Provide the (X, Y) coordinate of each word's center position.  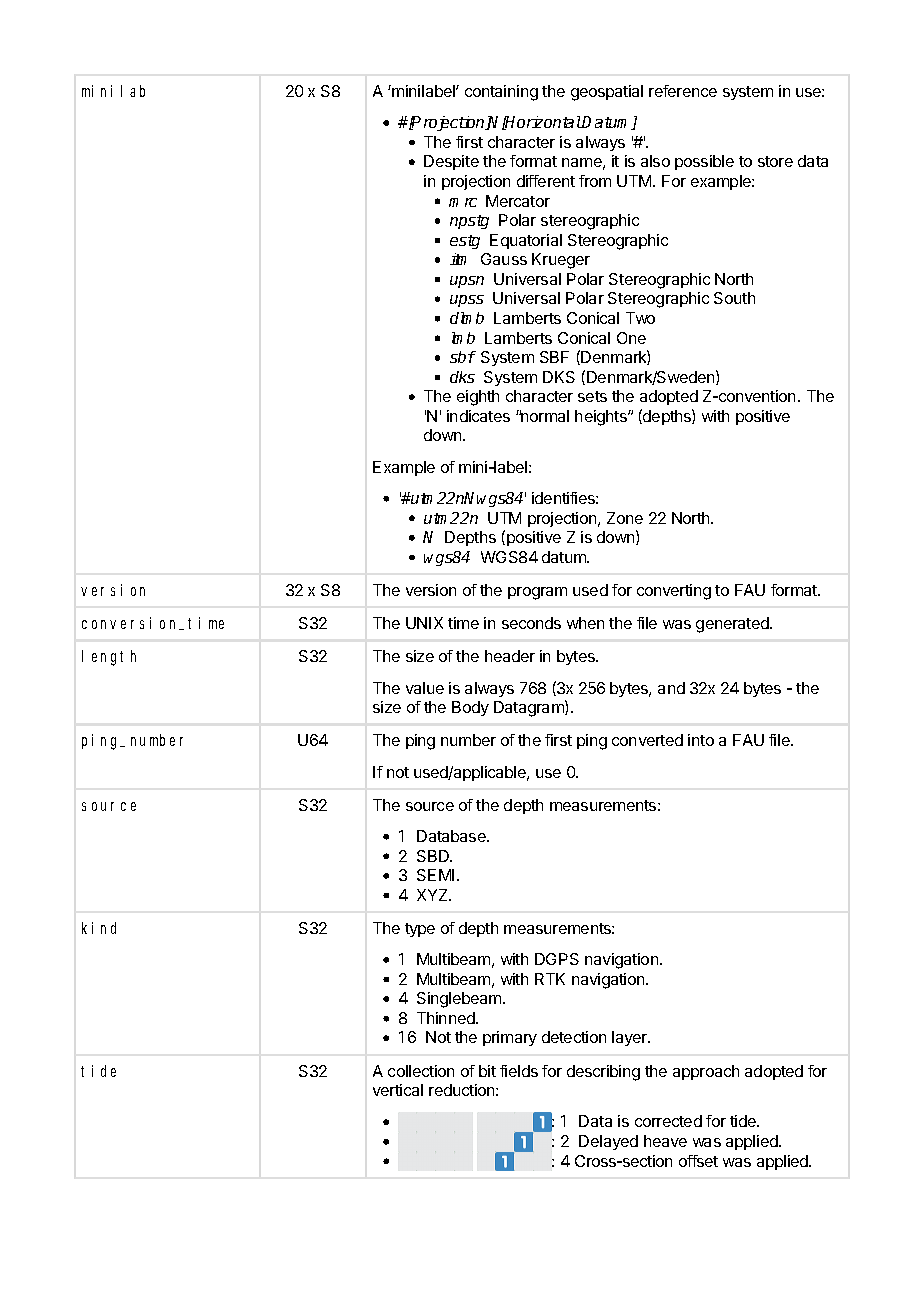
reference (683, 91)
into (701, 740)
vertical (398, 1090)
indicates (478, 416)
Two (640, 318)
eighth (478, 398)
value (425, 688)
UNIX (424, 623)
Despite (451, 162)
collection (421, 1071)
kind (99, 928)
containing (501, 93)
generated (733, 625)
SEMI (435, 875)
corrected (668, 1121)
